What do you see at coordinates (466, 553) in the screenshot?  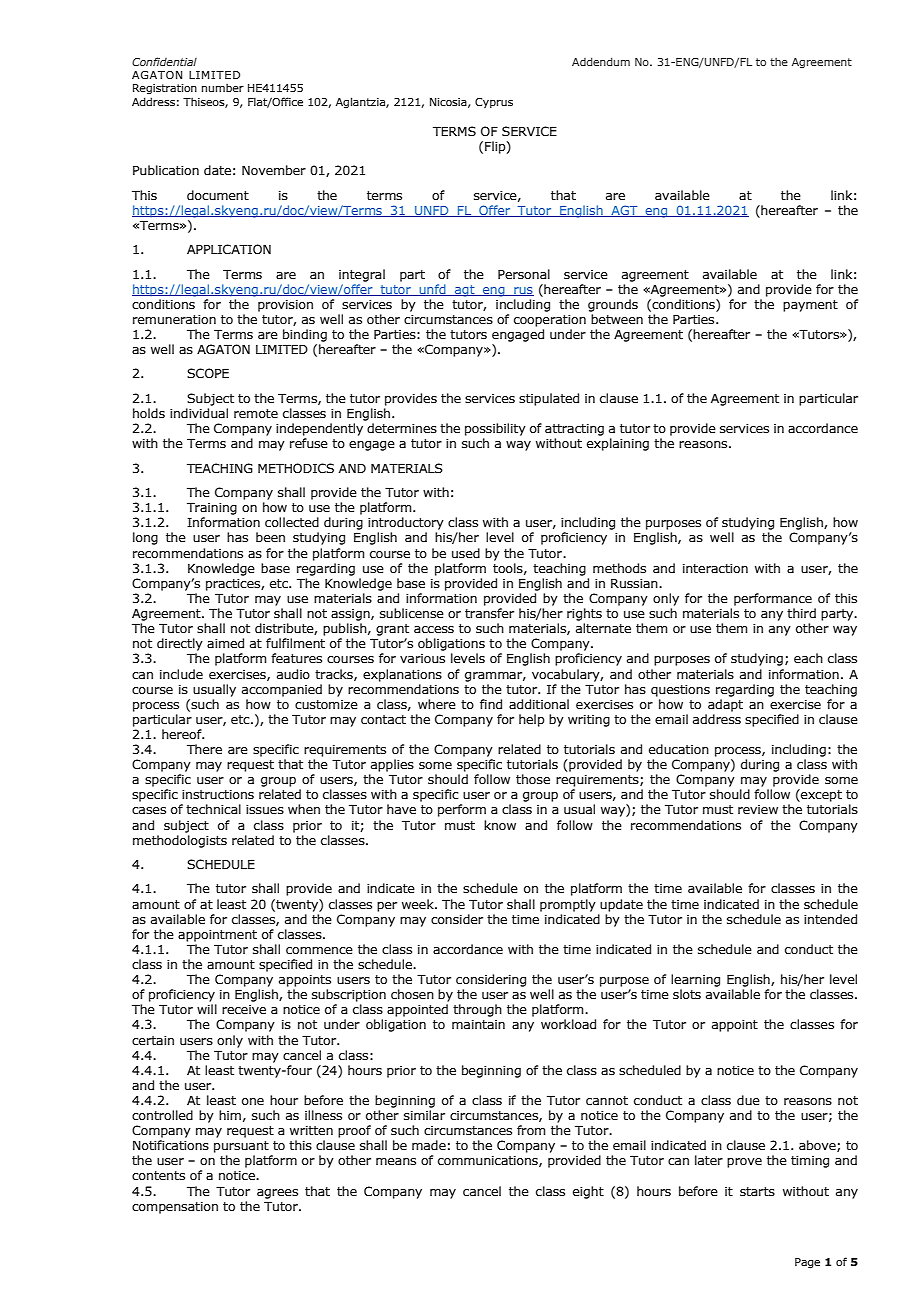 I see `used` at bounding box center [466, 553].
